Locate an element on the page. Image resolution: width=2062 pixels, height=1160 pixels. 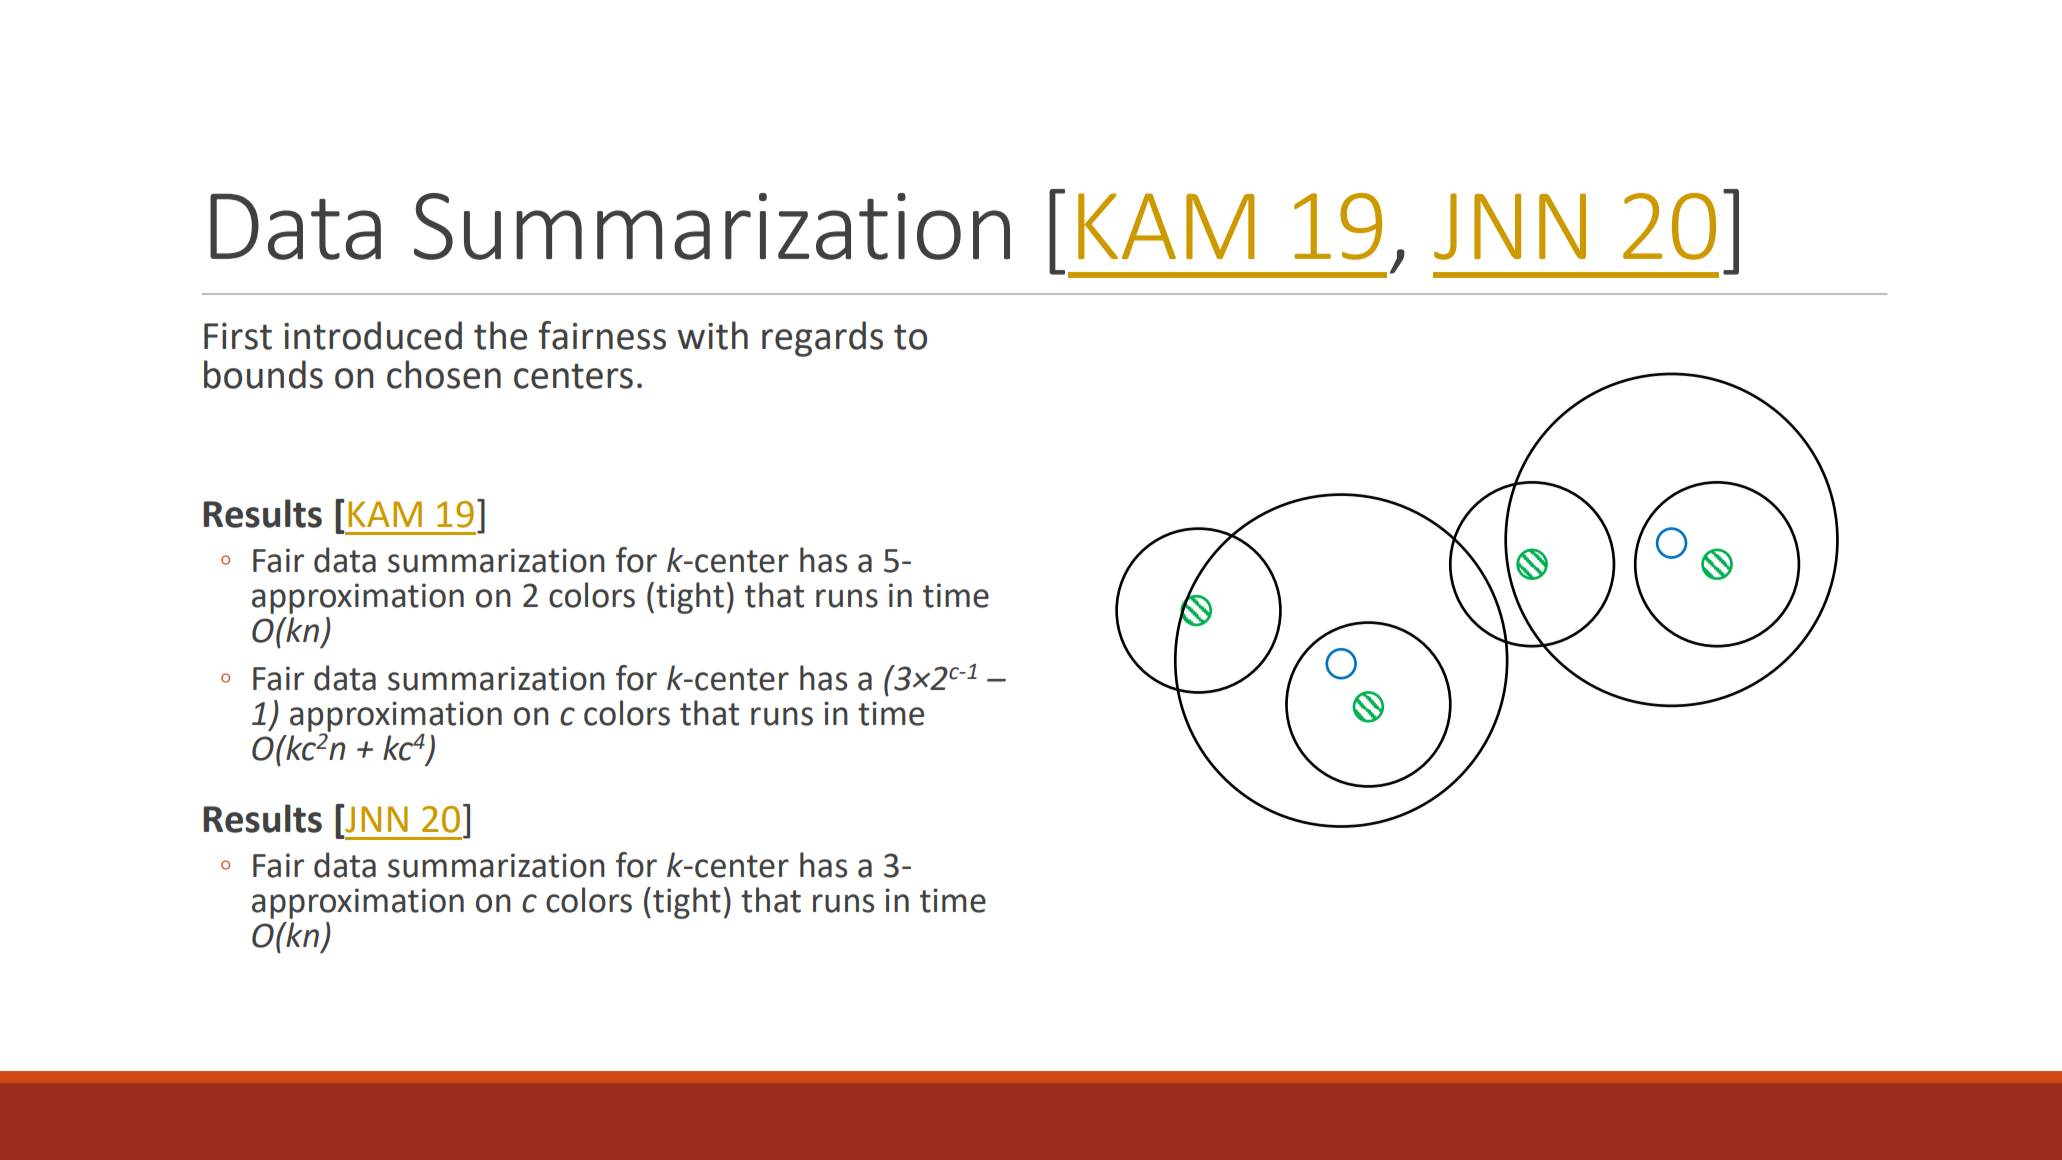
the is located at coordinates (500, 335).
